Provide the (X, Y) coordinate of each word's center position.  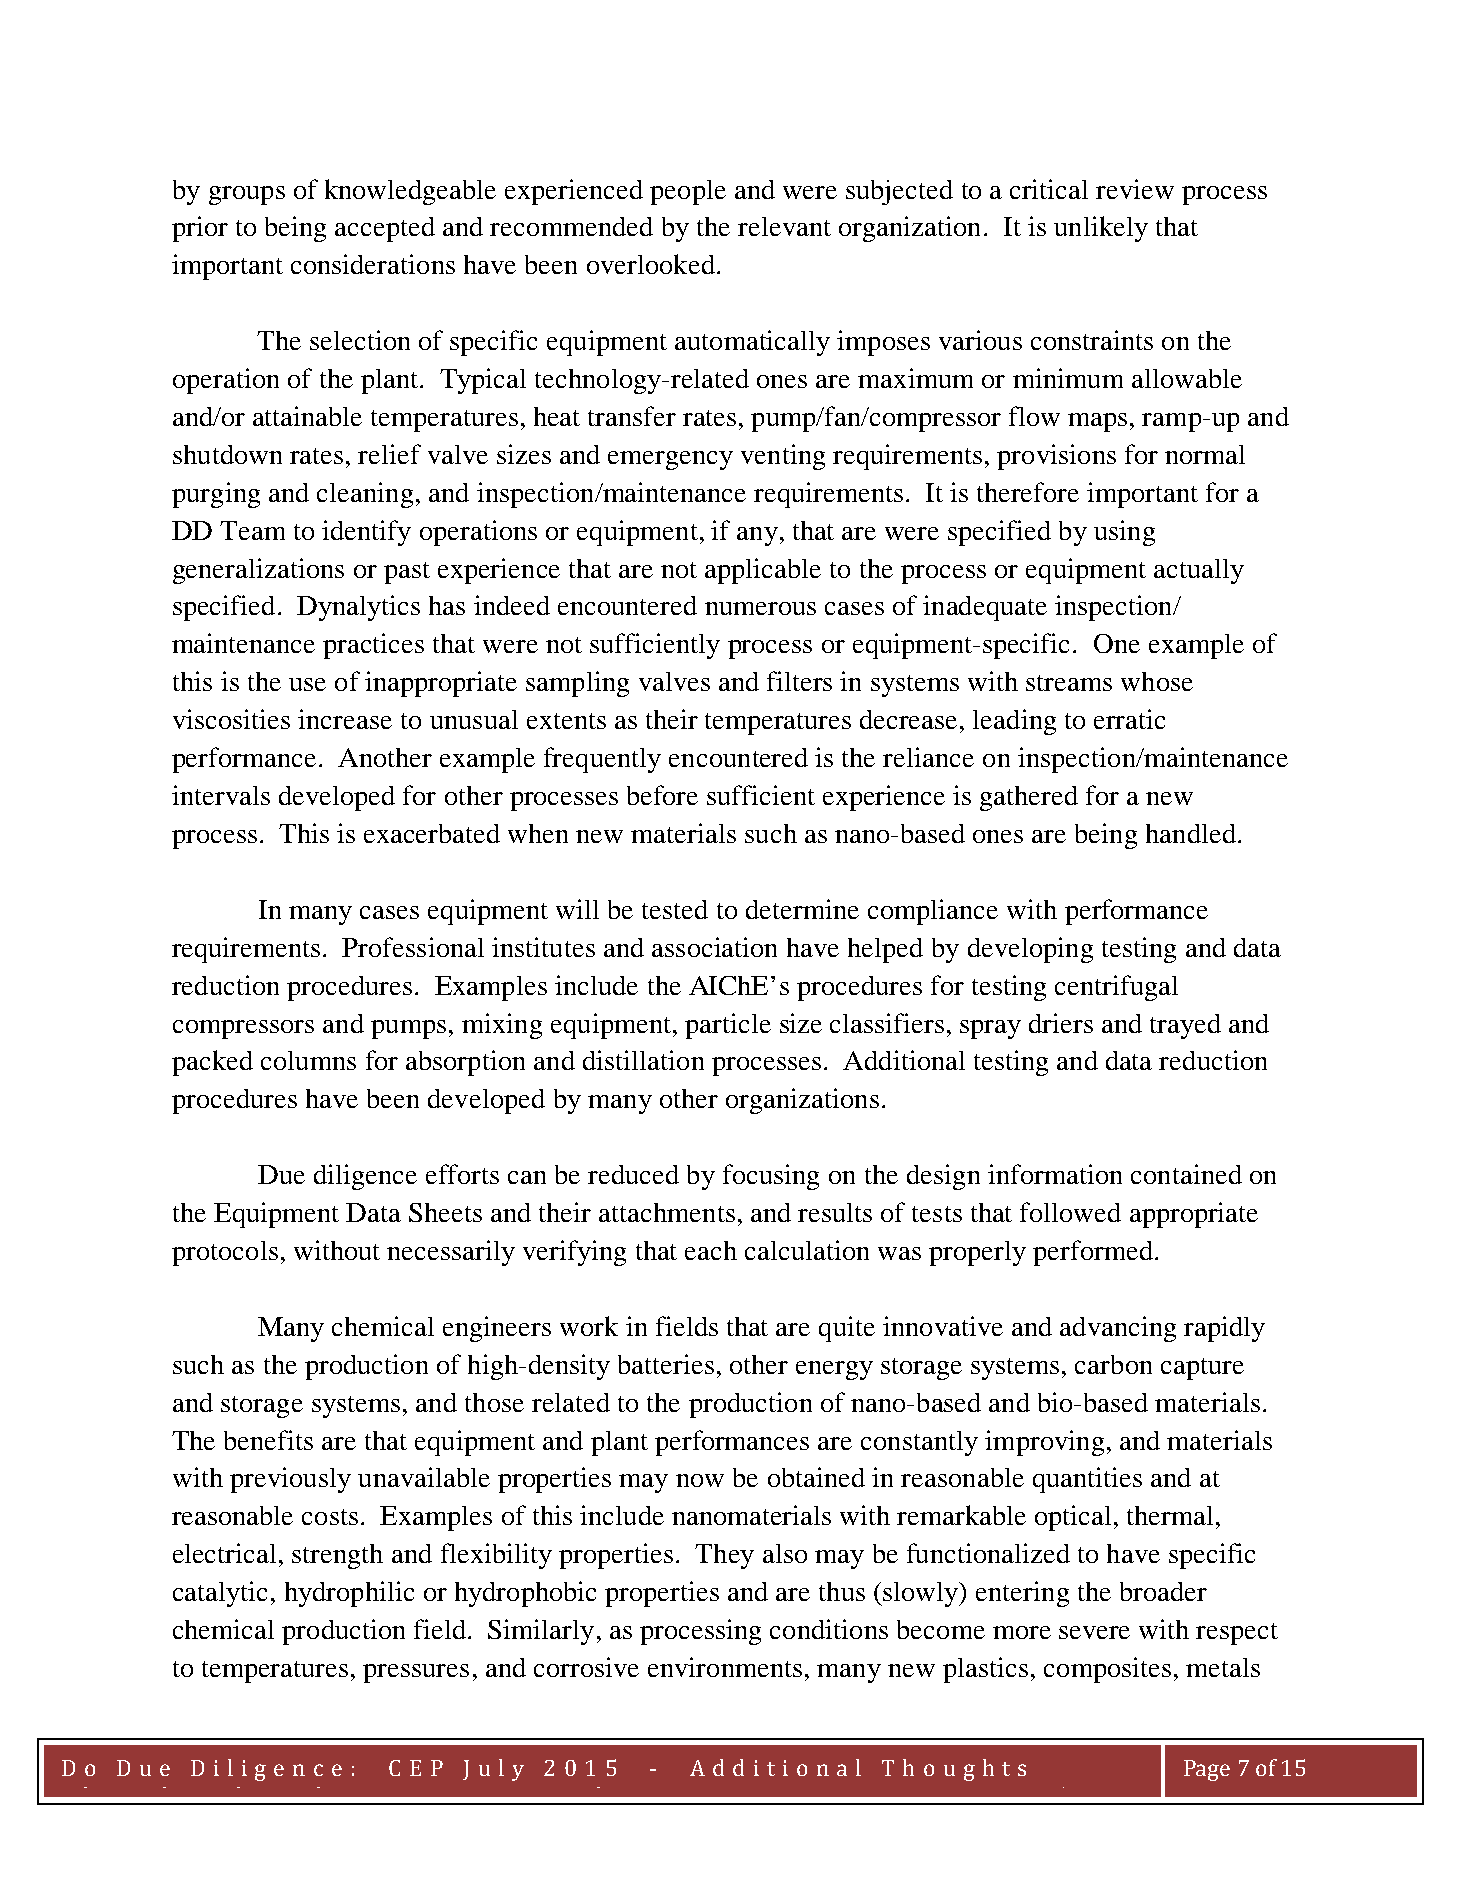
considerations (373, 264)
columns (308, 1060)
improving (1044, 1443)
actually (1199, 571)
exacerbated (432, 833)
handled (1191, 833)
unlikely (1101, 229)
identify (366, 533)
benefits (268, 1440)
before (662, 795)
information (1055, 1174)
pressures (416, 1673)
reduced (633, 1174)
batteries (666, 1364)
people (688, 192)
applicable (763, 571)
